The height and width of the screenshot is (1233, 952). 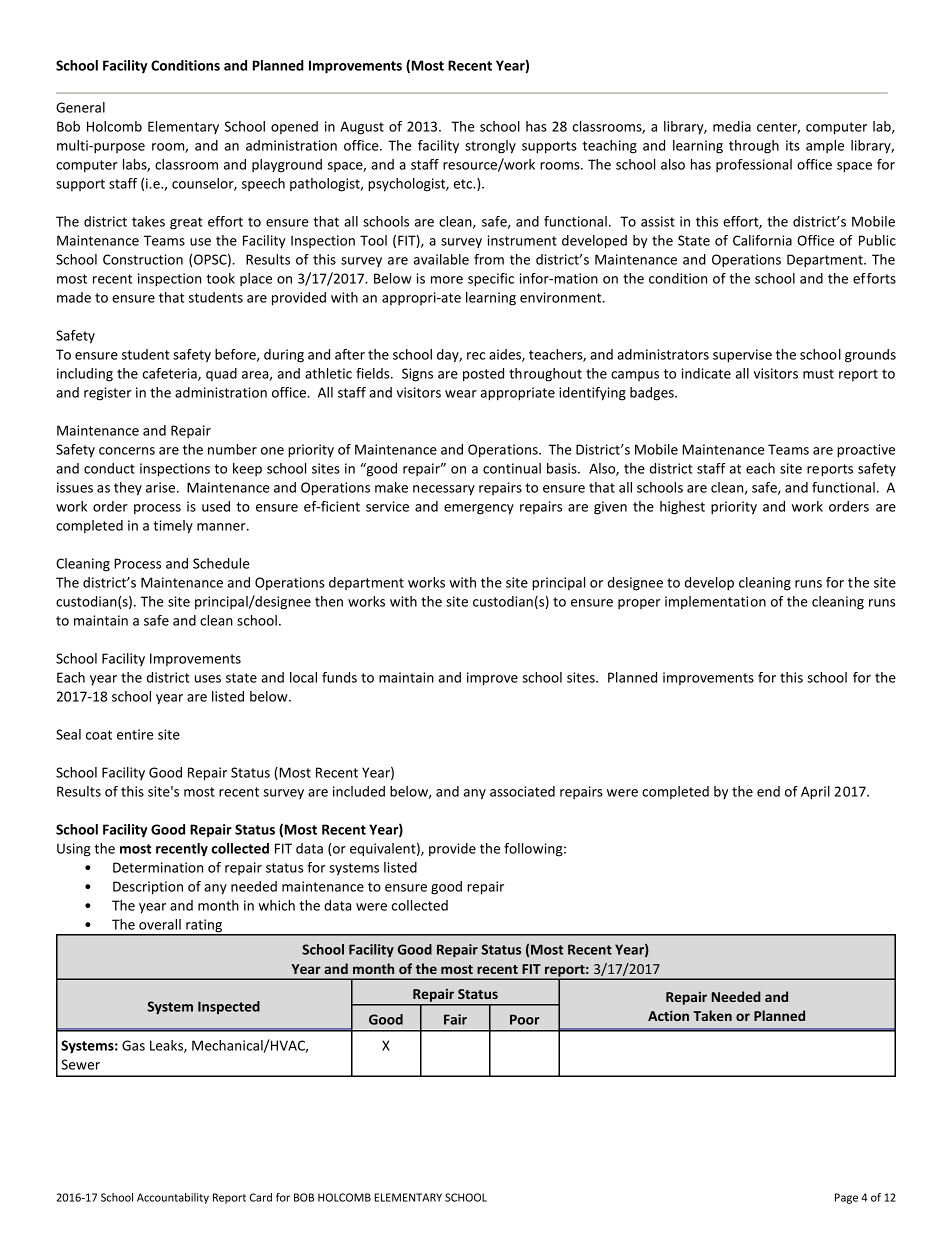 What do you see at coordinates (173, 1198) in the screenshot?
I see `Accountability` at bounding box center [173, 1198].
